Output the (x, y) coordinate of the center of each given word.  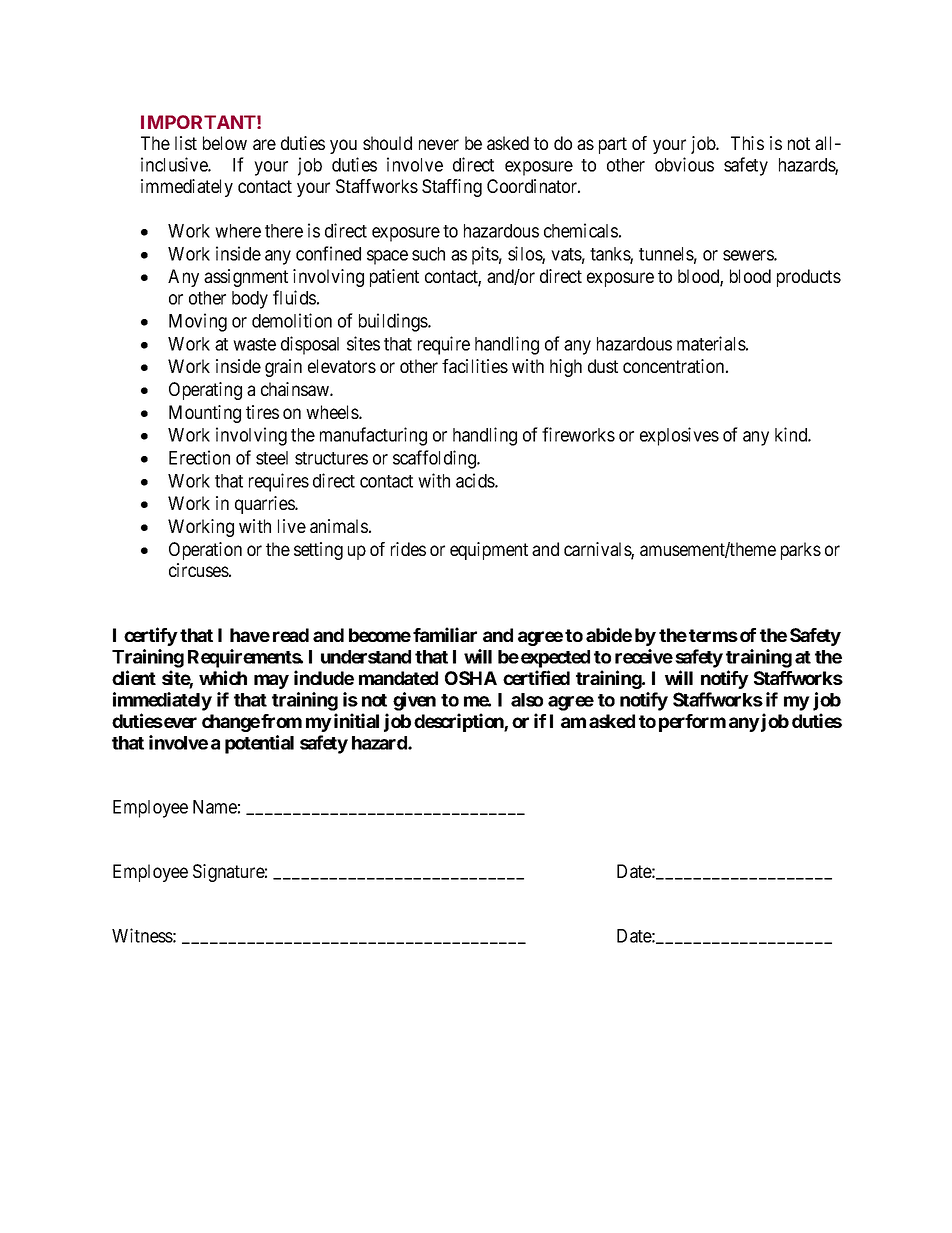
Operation (205, 551)
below (225, 143)
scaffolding (435, 459)
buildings (394, 322)
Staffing (452, 188)
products (809, 278)
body (250, 300)
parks (801, 551)
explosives (679, 436)
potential (259, 744)
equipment (489, 551)
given (414, 701)
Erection (199, 457)
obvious (684, 164)
